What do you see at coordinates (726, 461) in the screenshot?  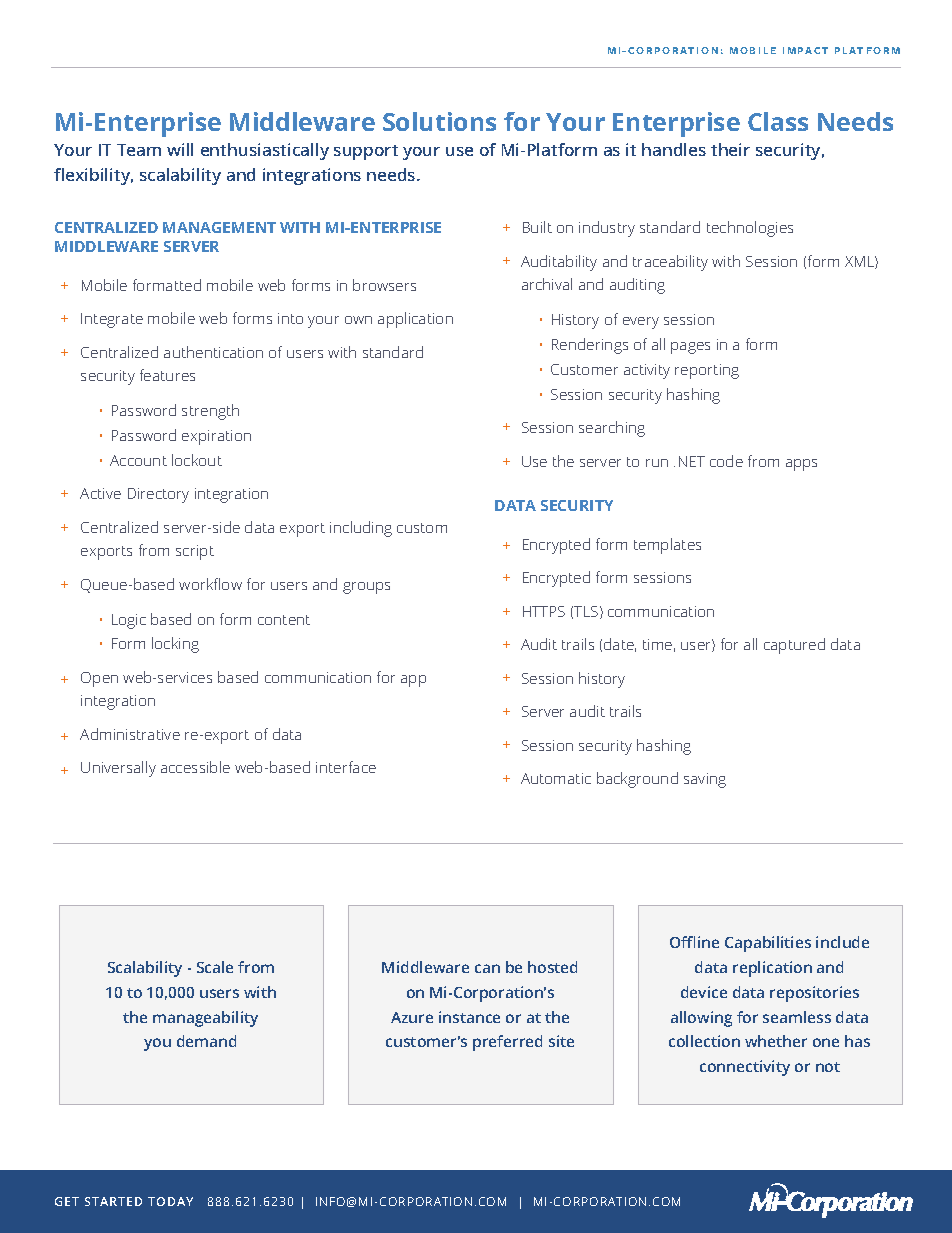 I see `code` at bounding box center [726, 461].
